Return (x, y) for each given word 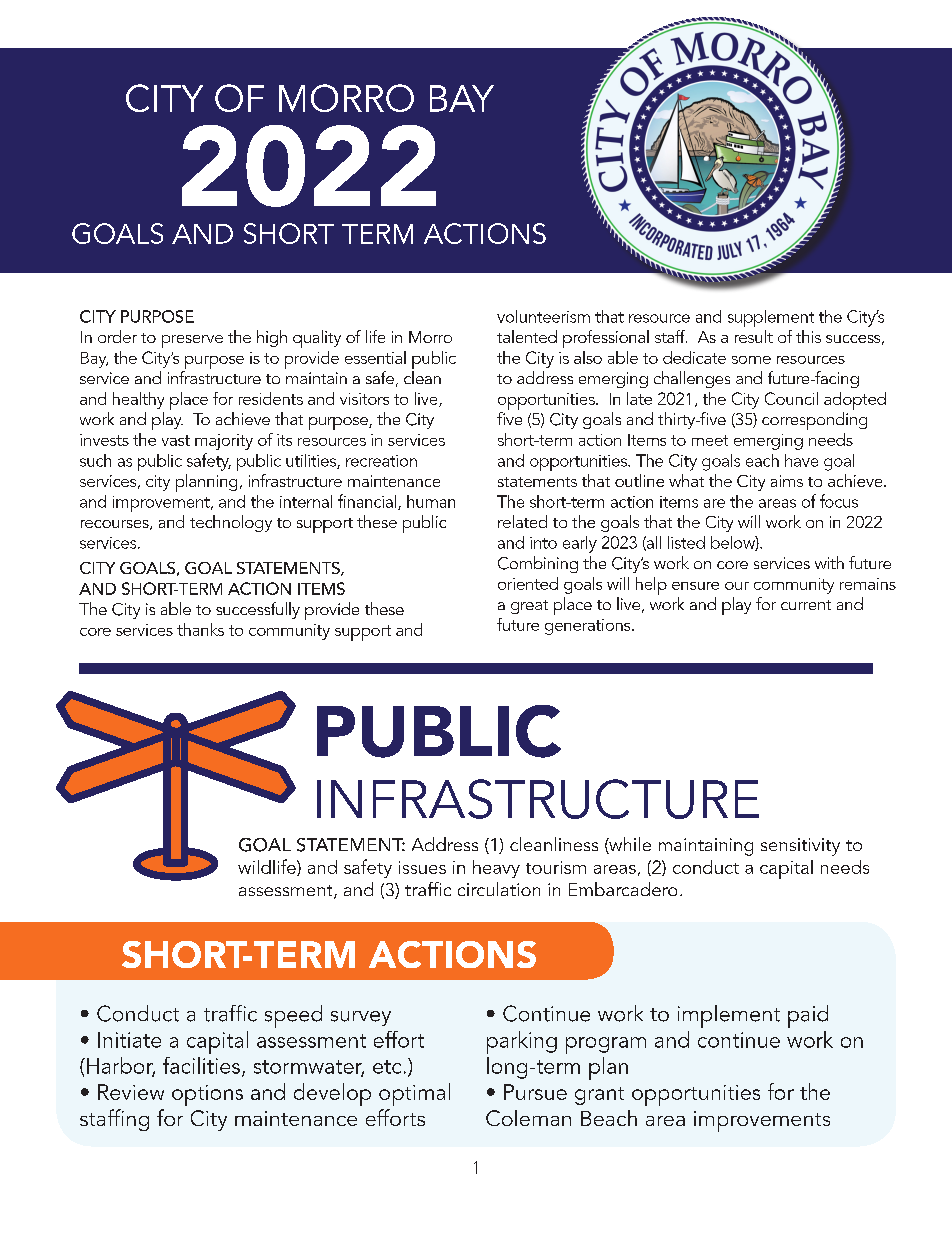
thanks (200, 629)
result (754, 336)
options (207, 1095)
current (806, 605)
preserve (192, 341)
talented (527, 336)
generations (589, 627)
